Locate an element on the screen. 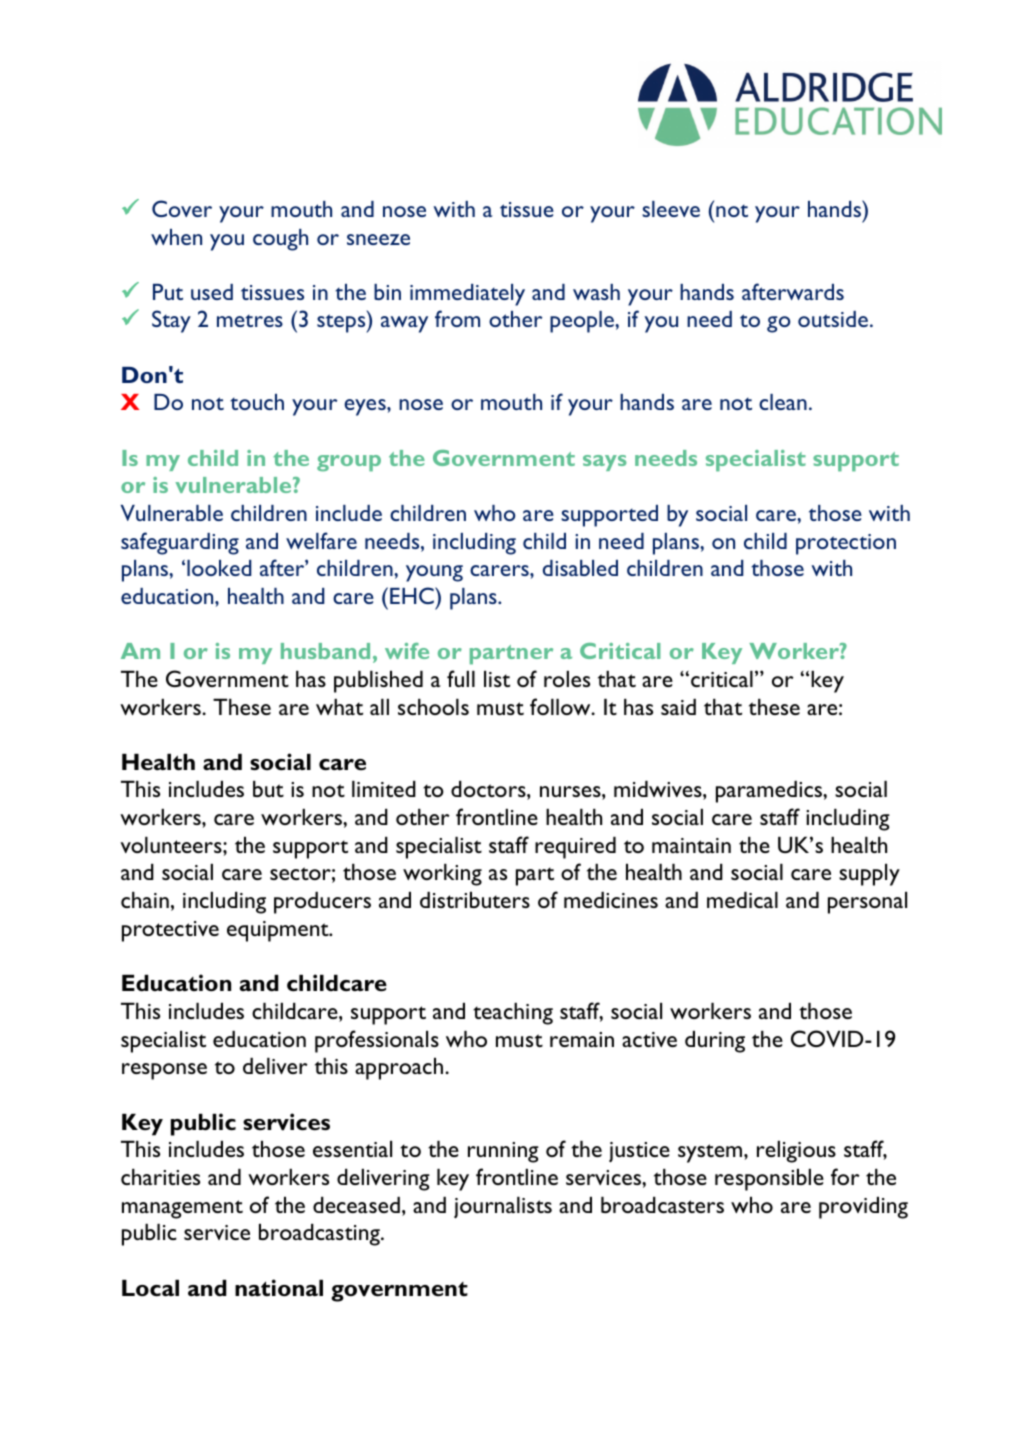 The image size is (1014, 1435). equipment is located at coordinates (279, 931).
